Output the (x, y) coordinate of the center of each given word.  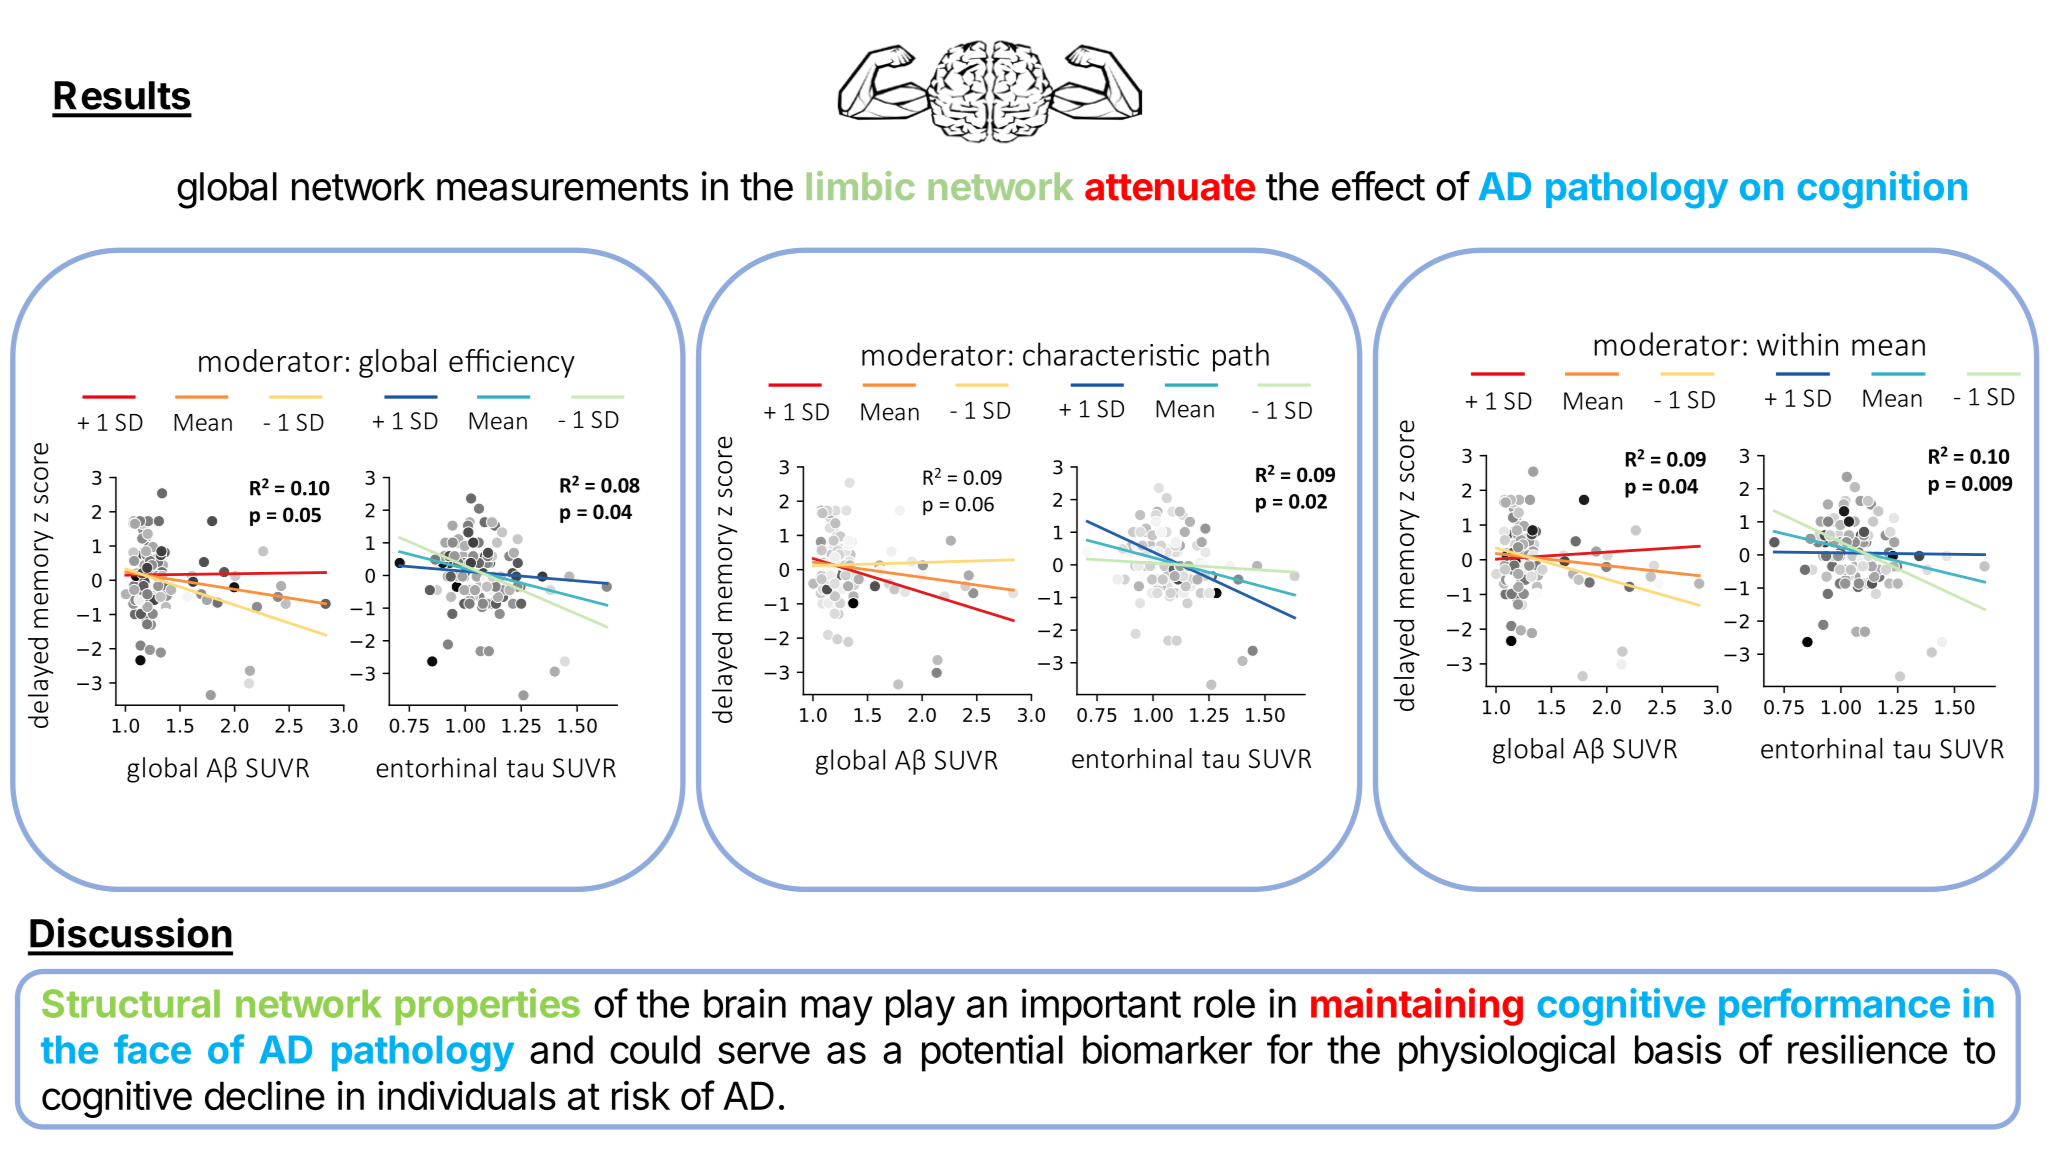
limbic (860, 186)
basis (1678, 1049)
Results (122, 95)
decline (265, 1095)
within (1797, 344)
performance (1834, 1006)
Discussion (131, 932)
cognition (1882, 190)
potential (992, 1053)
